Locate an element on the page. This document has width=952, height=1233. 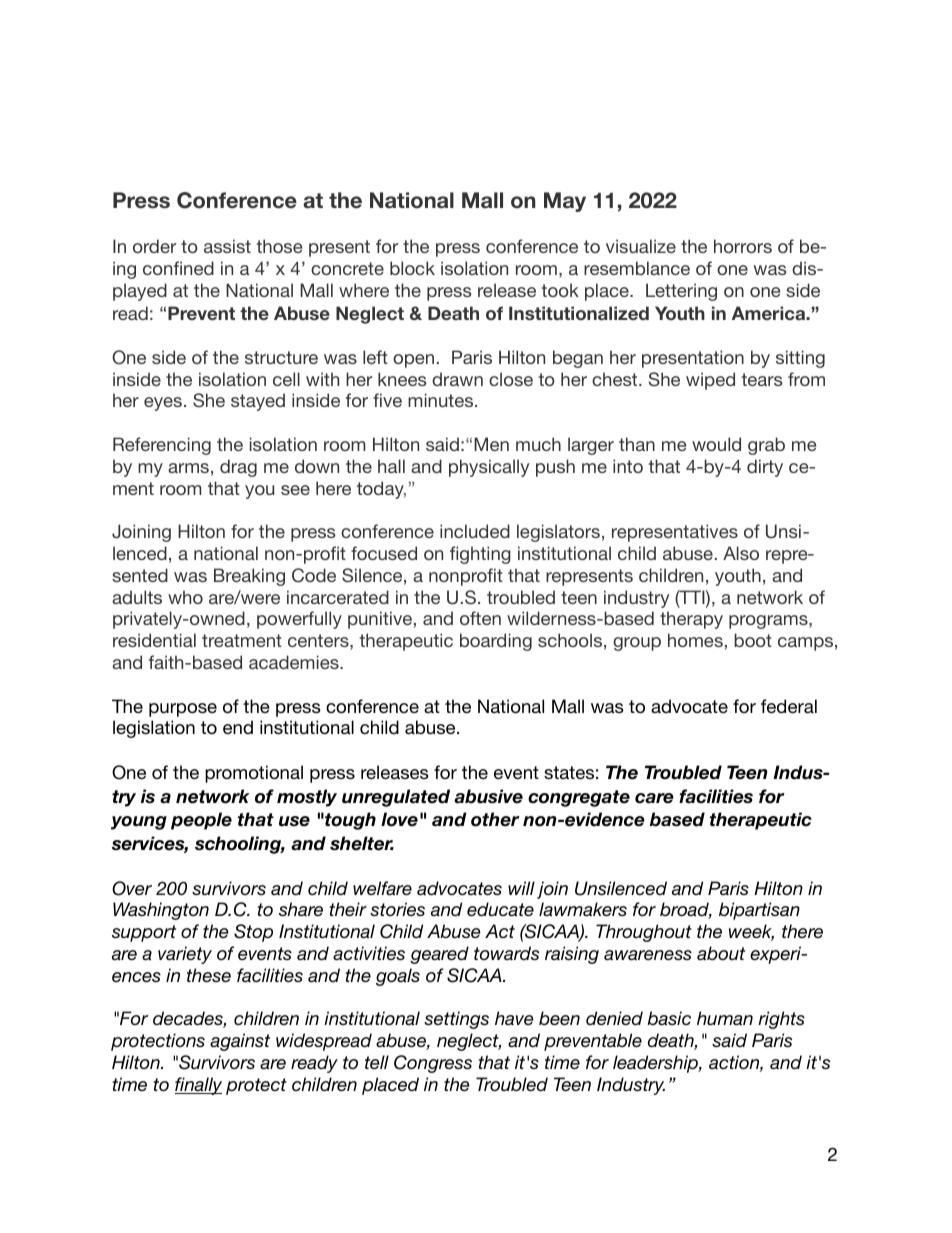
who is located at coordinates (185, 597).
